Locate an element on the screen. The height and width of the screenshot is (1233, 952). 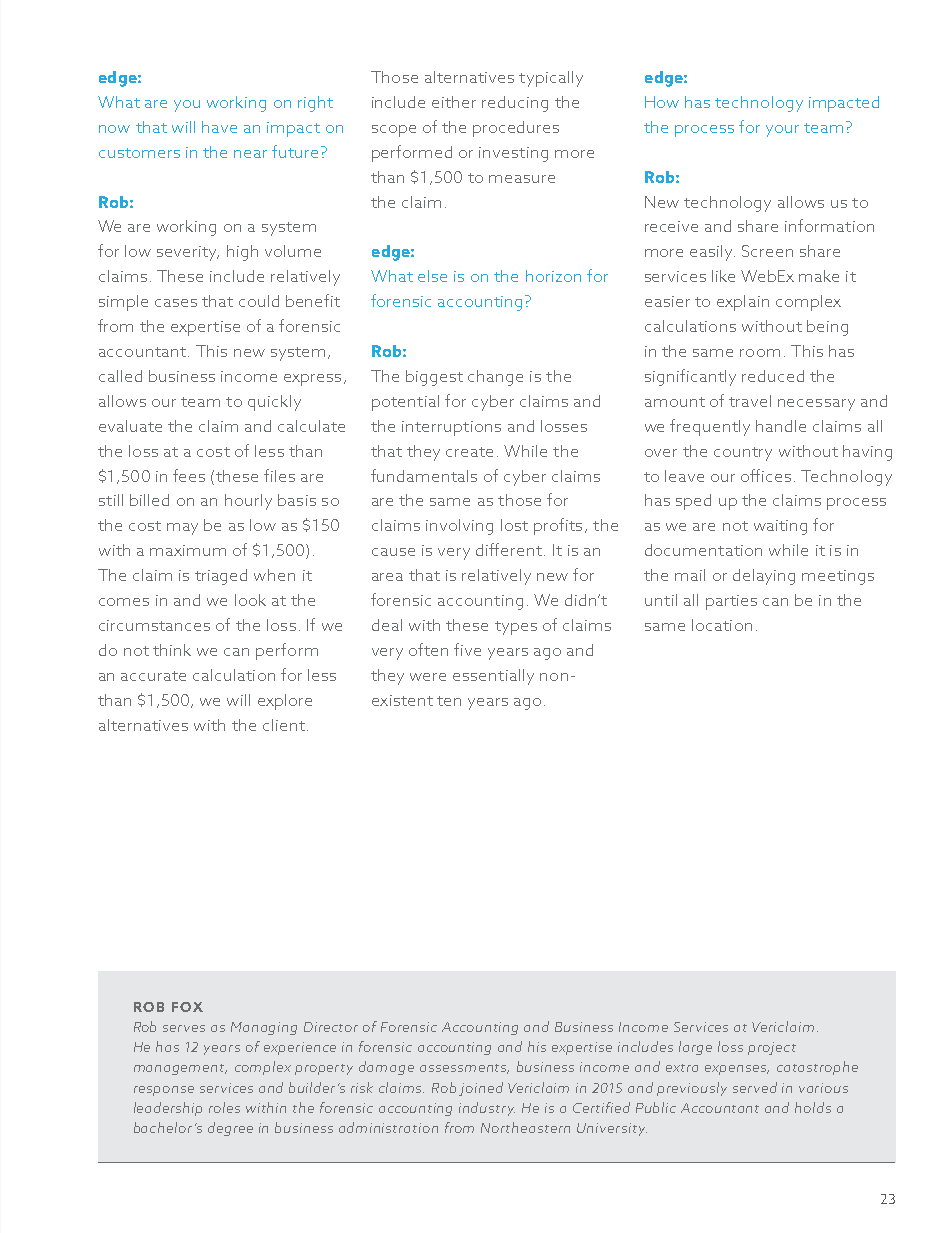
roles is located at coordinates (224, 1107).
